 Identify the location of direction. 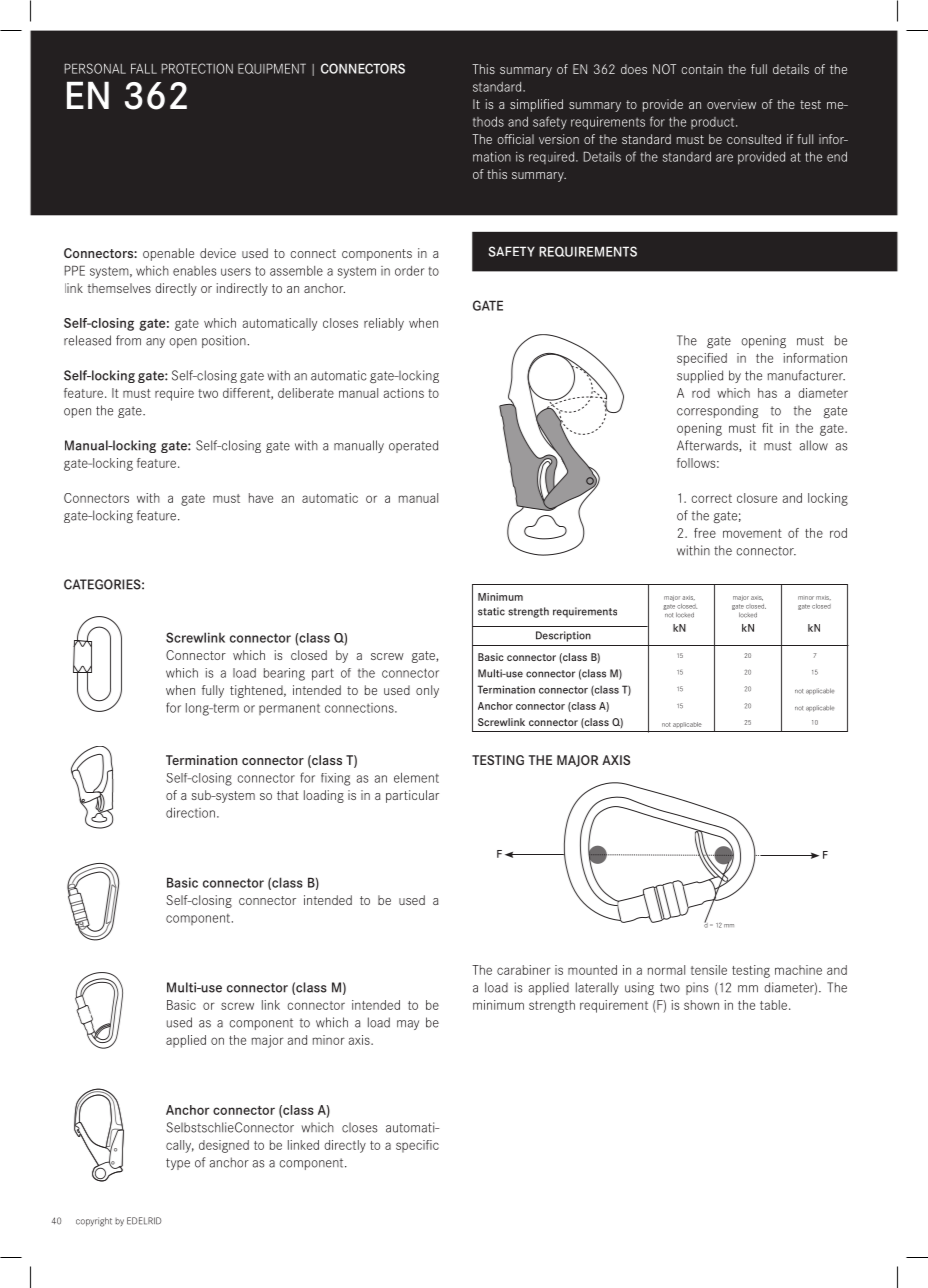
(190, 812).
